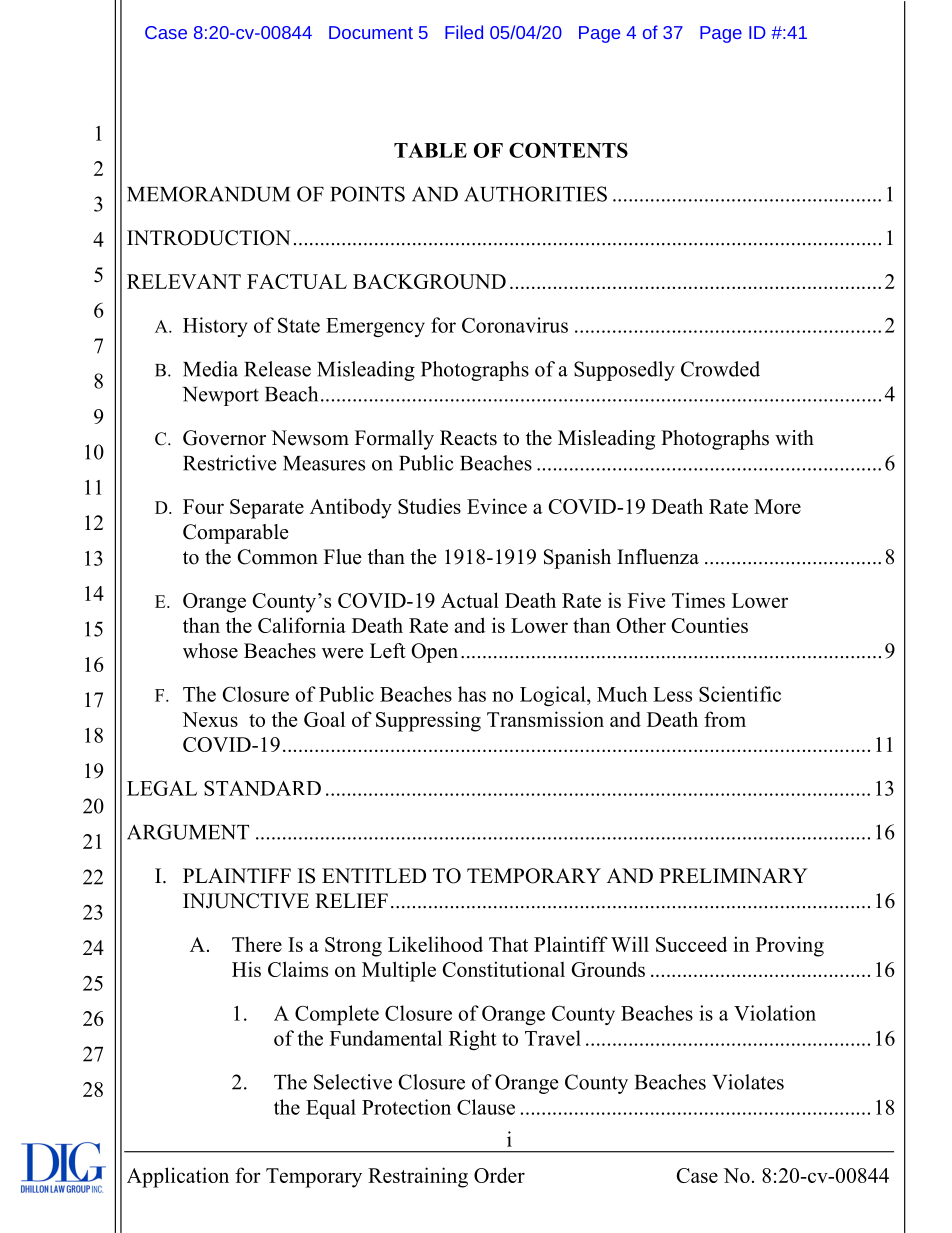  I want to click on CONTENTS, so click(568, 150).
